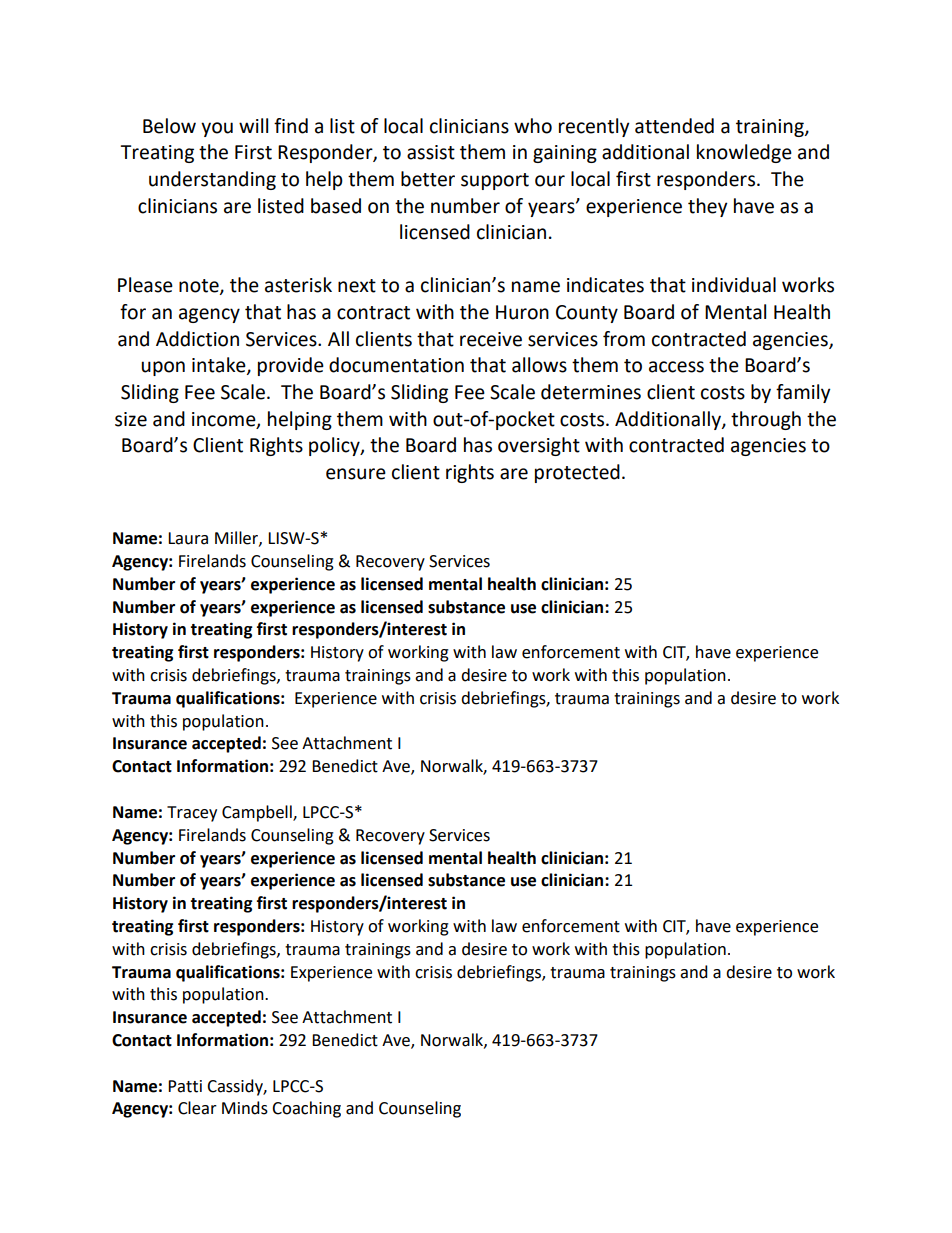  I want to click on Minds, so click(245, 1108).
